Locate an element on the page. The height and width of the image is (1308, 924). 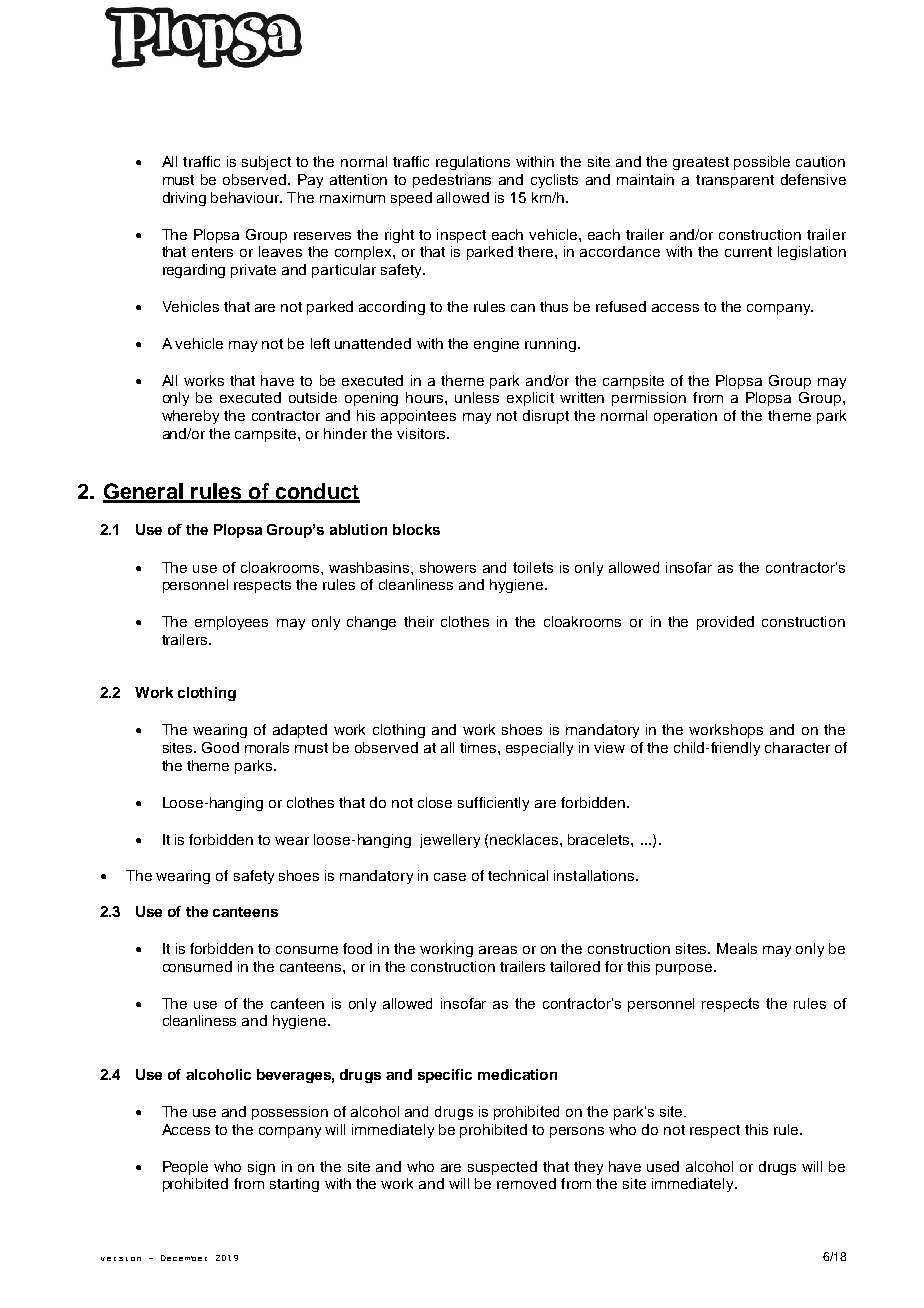
pedestrians is located at coordinates (452, 181).
